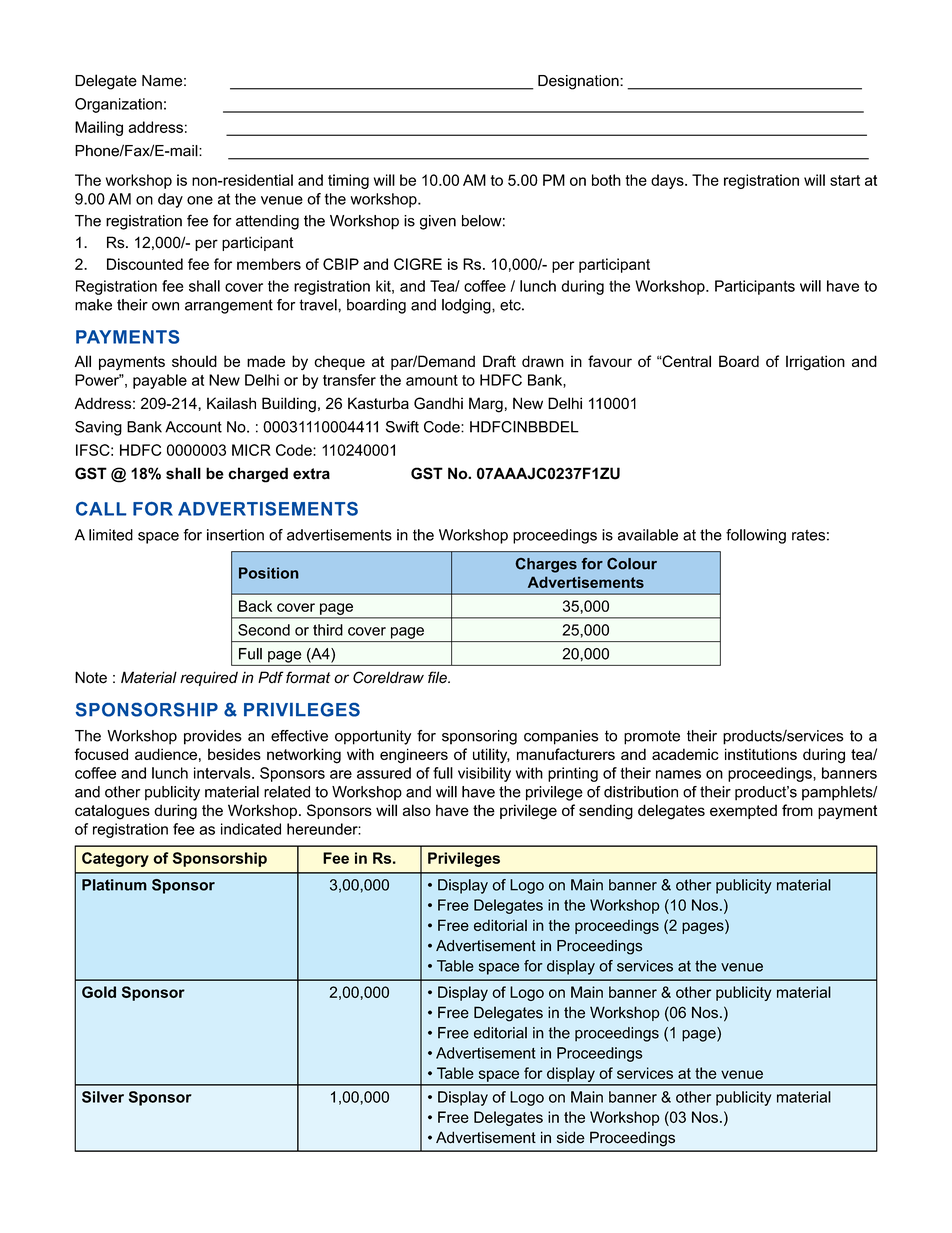  Describe the element at coordinates (579, 82) in the image. I see `Designation` at that location.
